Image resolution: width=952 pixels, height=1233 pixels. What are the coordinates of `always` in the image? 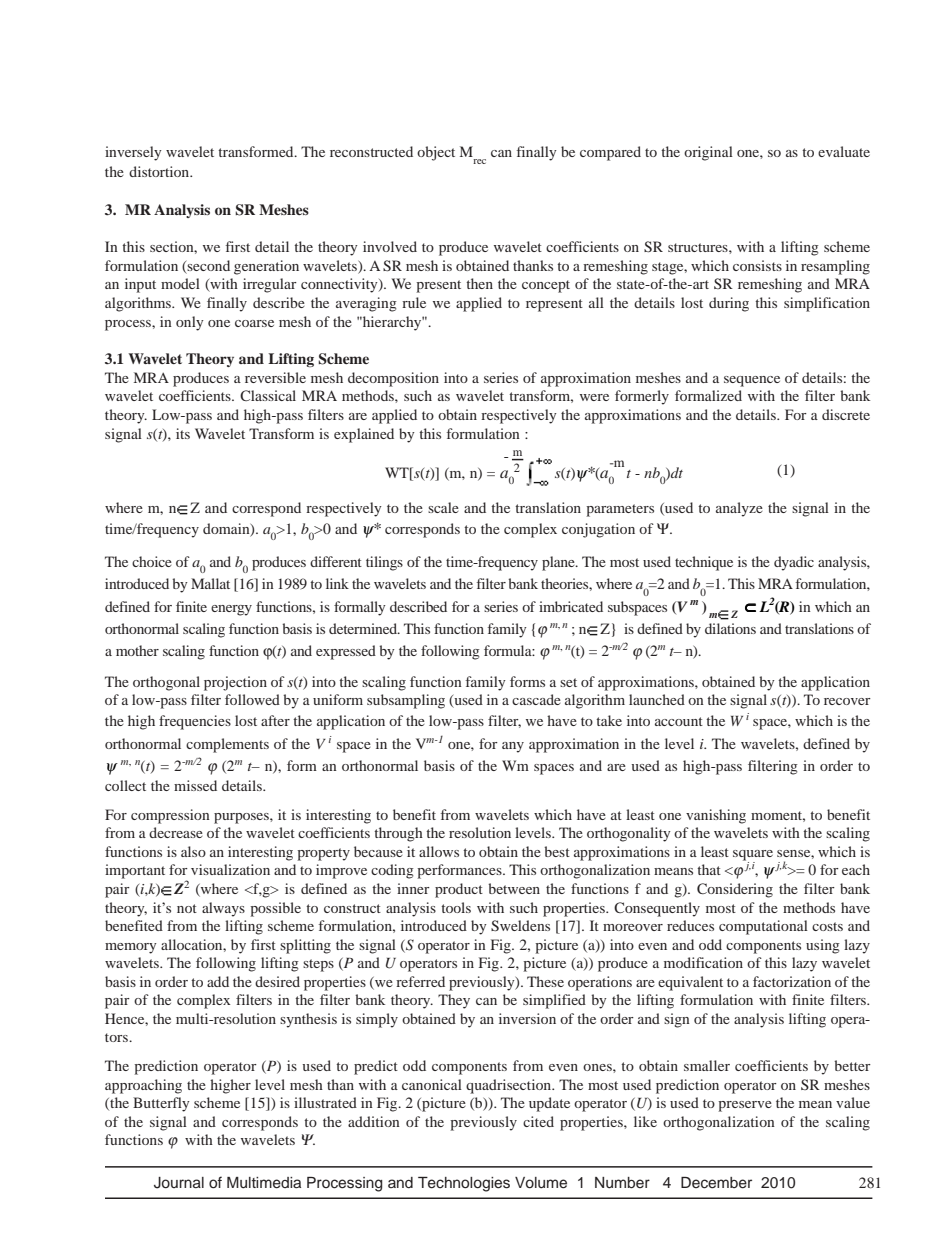 It's located at (223, 909).
